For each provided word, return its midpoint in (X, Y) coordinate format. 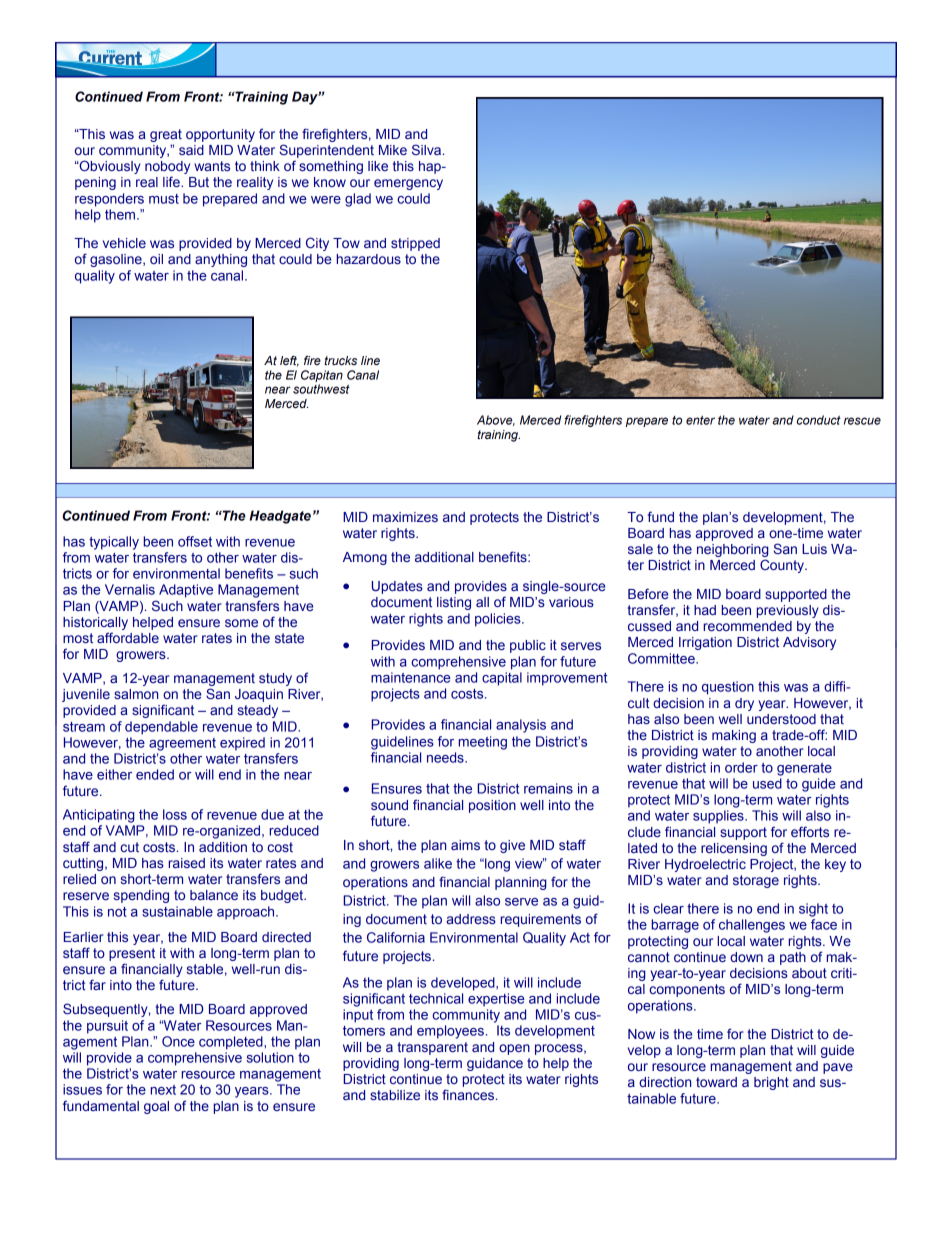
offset (195, 541)
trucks (340, 360)
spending (141, 896)
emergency (408, 184)
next (163, 1090)
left (289, 361)
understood (781, 719)
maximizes (405, 517)
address (471, 919)
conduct (819, 420)
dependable (161, 728)
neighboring (733, 550)
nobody (167, 167)
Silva (426, 149)
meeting (482, 743)
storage (756, 881)
